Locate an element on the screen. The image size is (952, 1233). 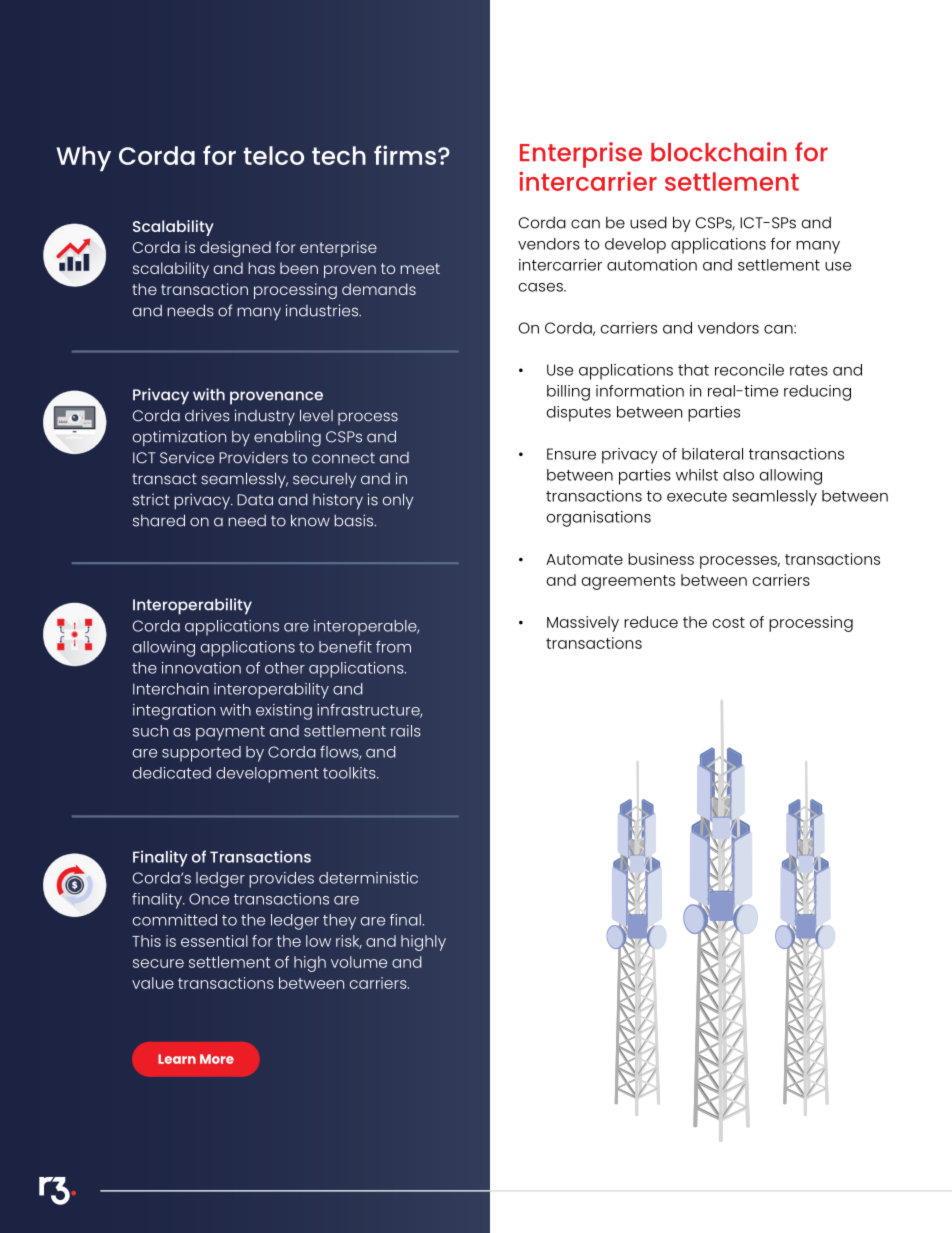
rails is located at coordinates (406, 731).
